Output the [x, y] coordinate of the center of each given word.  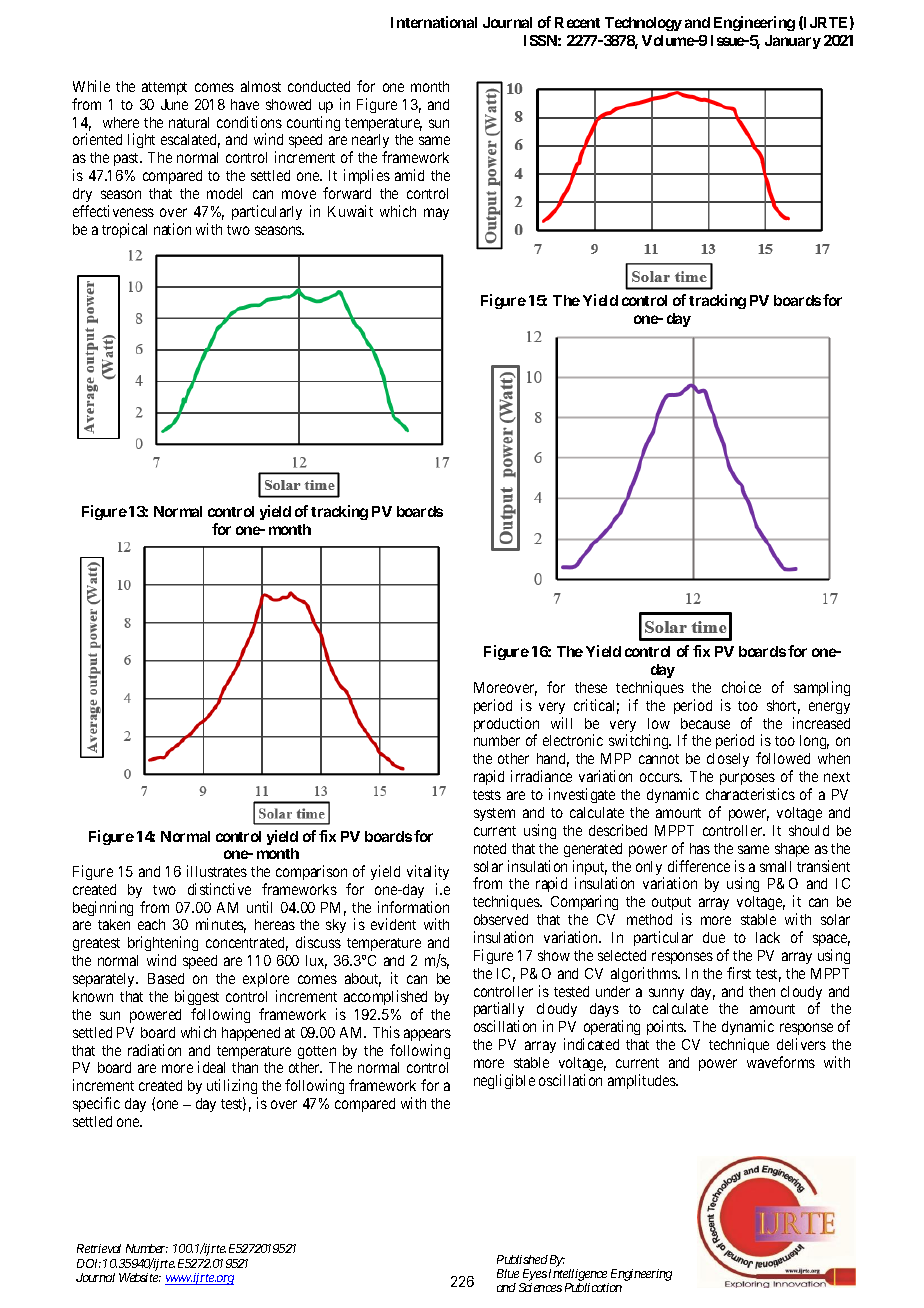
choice [741, 687]
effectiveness [113, 211]
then [762, 991]
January [793, 42]
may [436, 214]
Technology [643, 24]
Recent [577, 22]
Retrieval [99, 1248]
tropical [124, 230]
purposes [747, 779]
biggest [197, 997]
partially [499, 1011]
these [591, 687]
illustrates [217, 871]
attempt [164, 88]
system [494, 814]
